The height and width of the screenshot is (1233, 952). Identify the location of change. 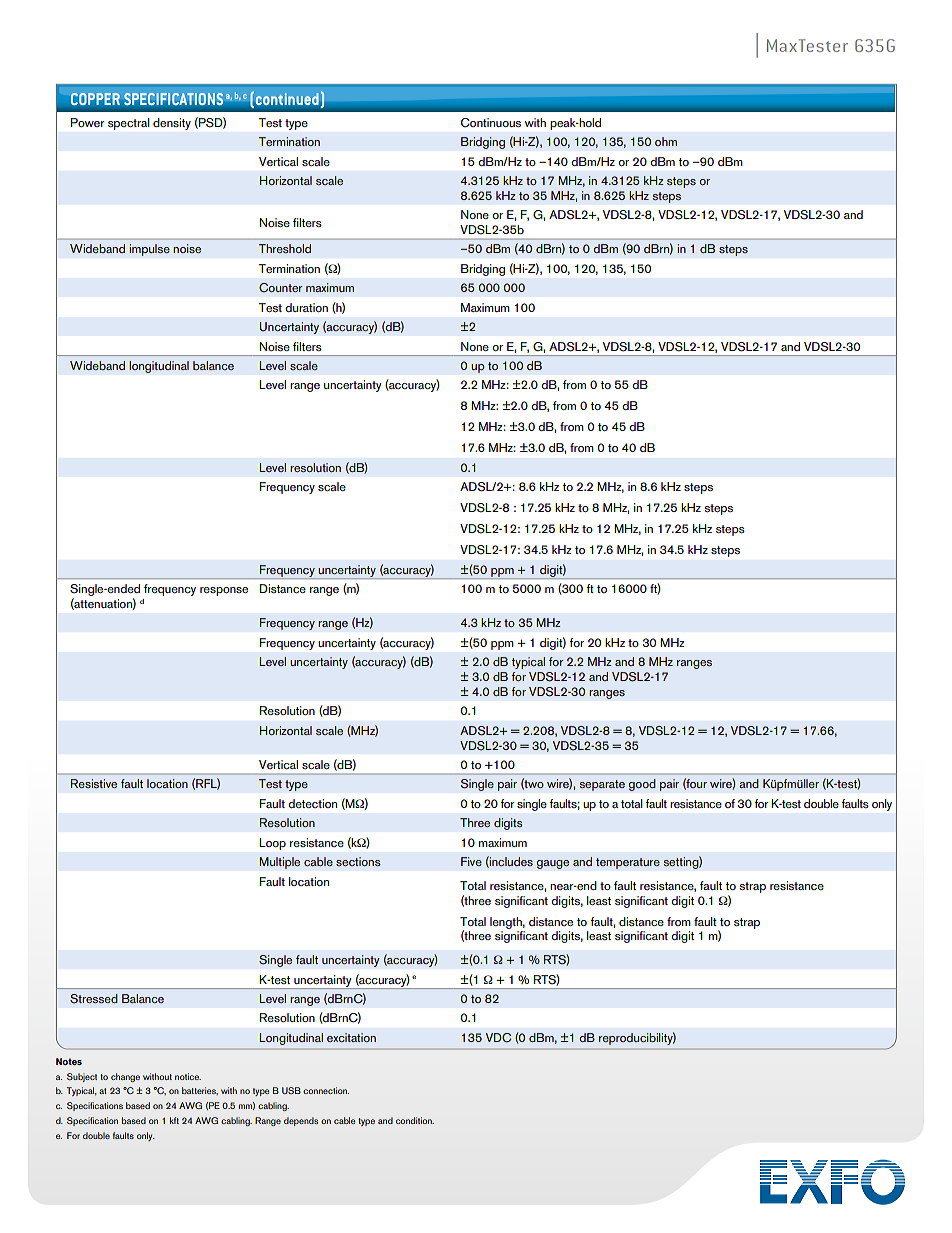
(125, 1077).
